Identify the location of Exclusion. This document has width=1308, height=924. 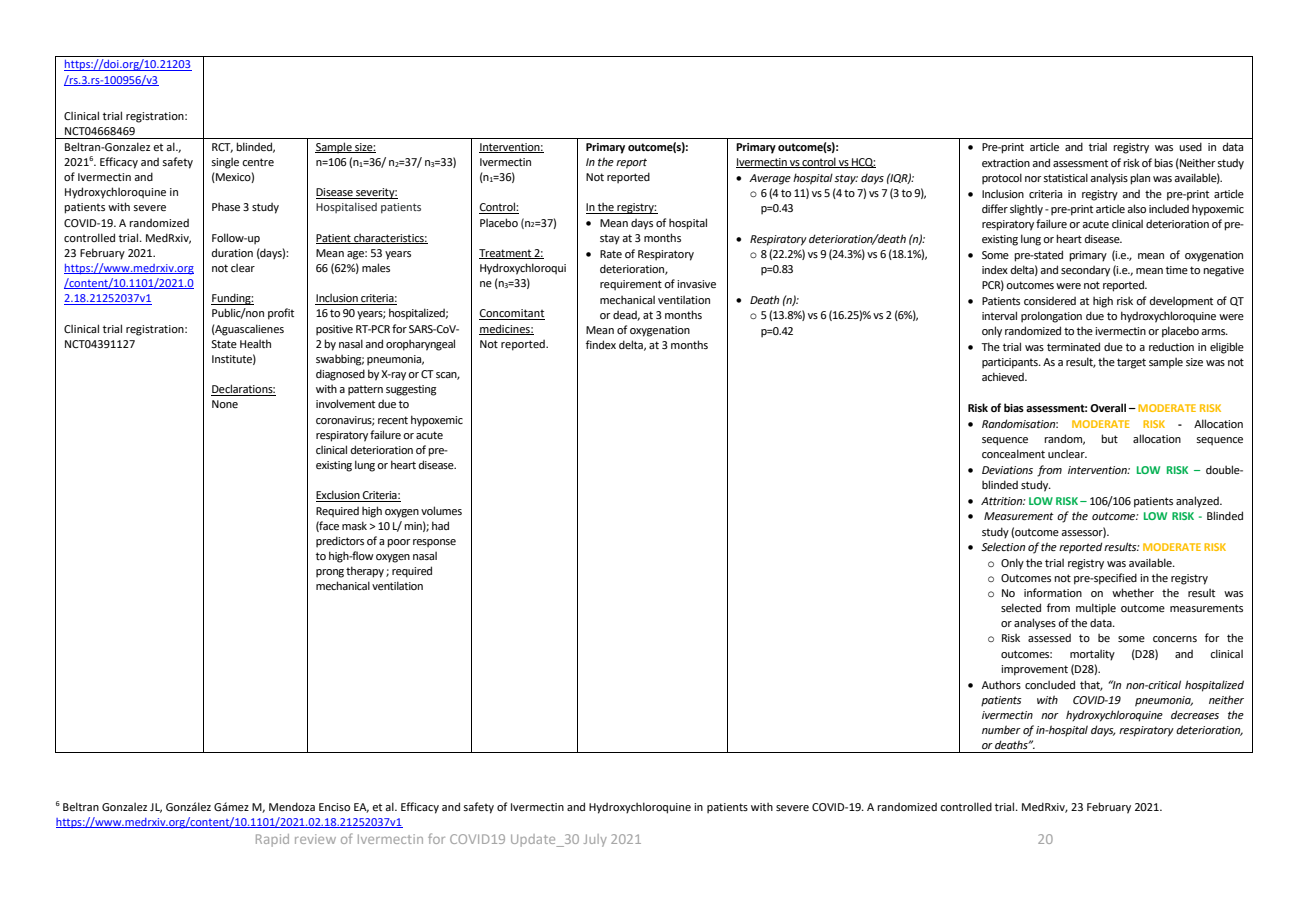
(339, 496).
